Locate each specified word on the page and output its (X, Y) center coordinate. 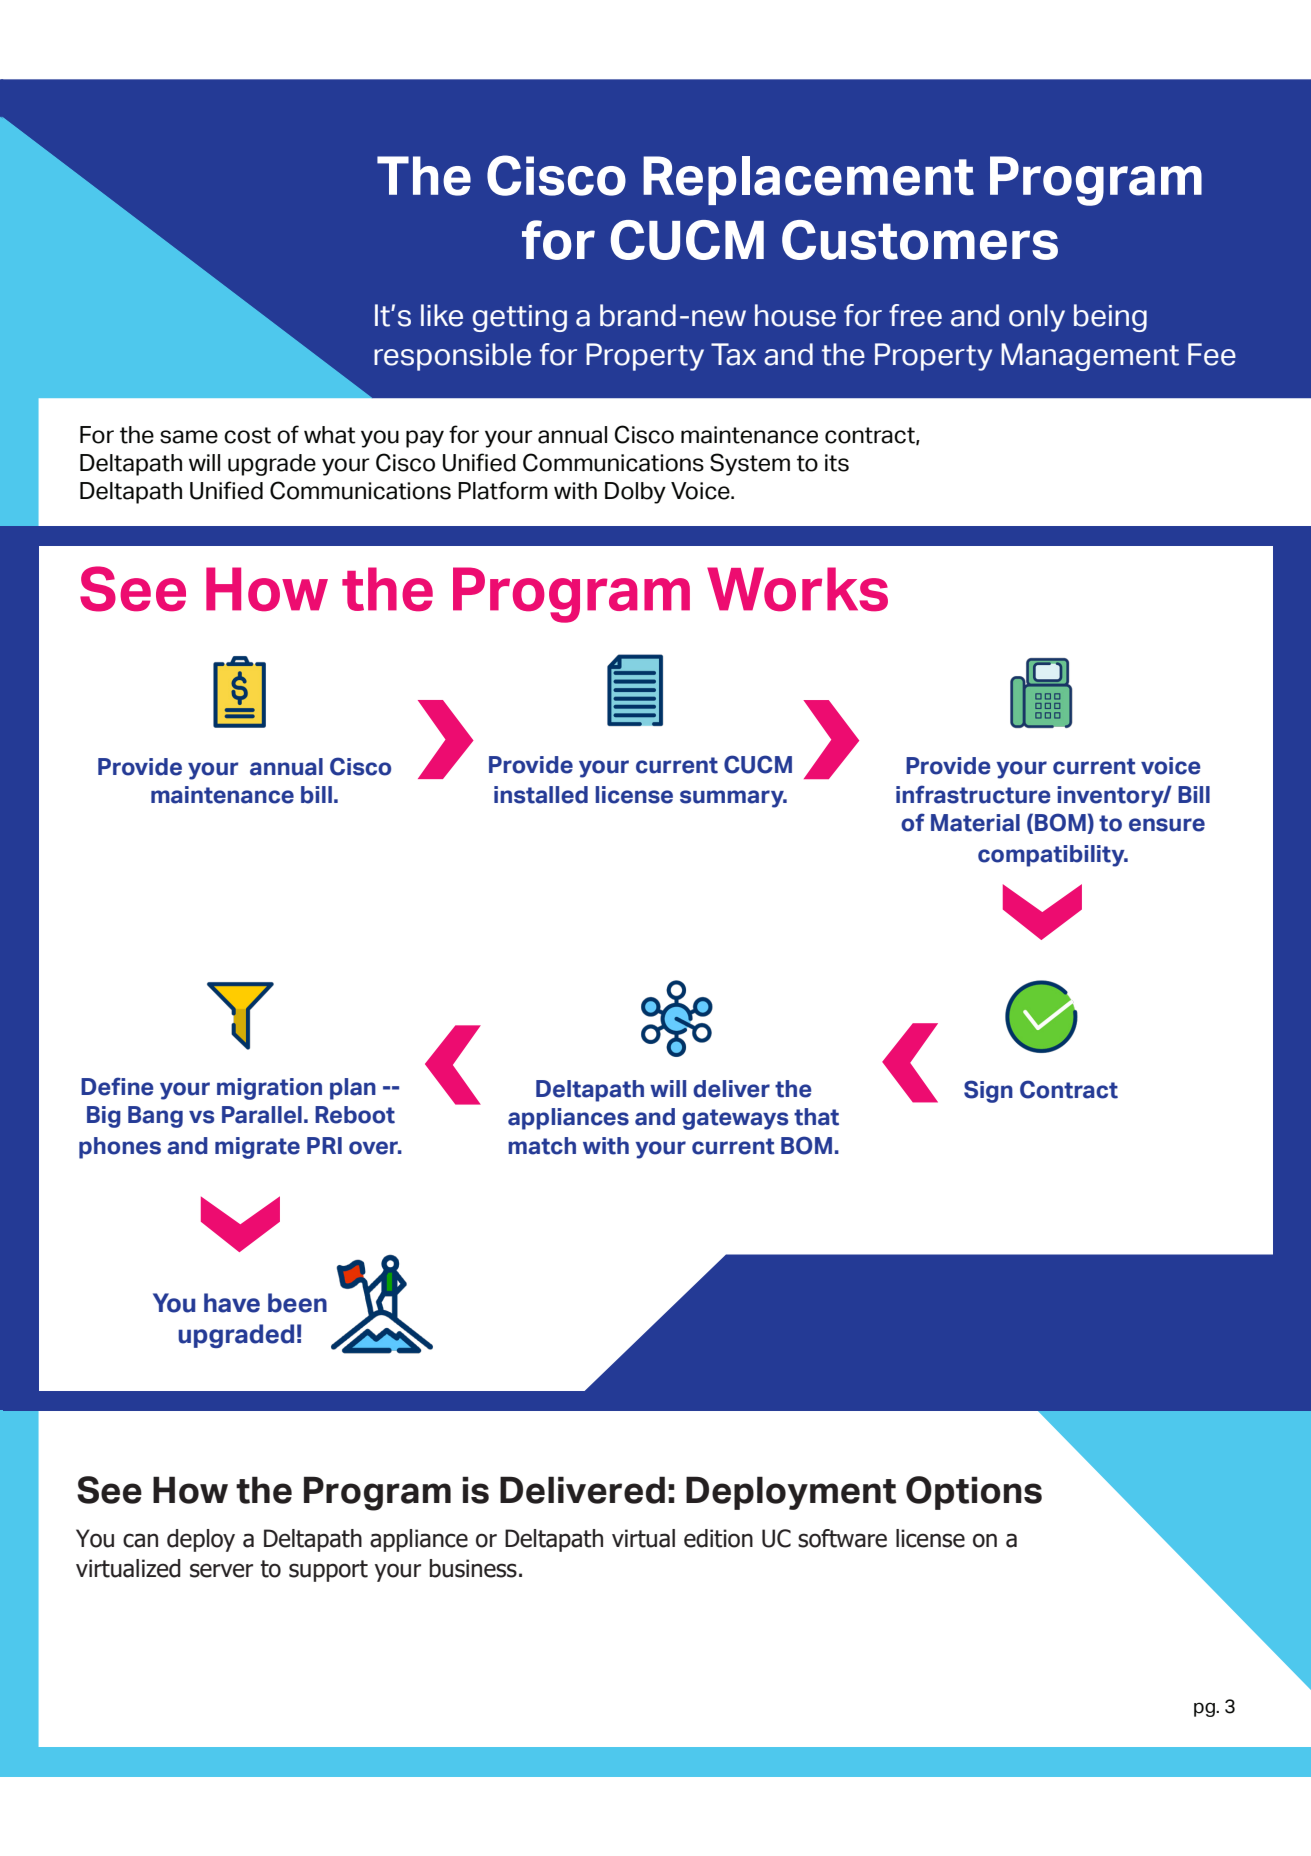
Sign (988, 1091)
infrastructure (973, 794)
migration (269, 1089)
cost (247, 435)
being (1110, 318)
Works (797, 589)
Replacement (808, 180)
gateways (735, 1119)
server (221, 1570)
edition (718, 1538)
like (442, 315)
